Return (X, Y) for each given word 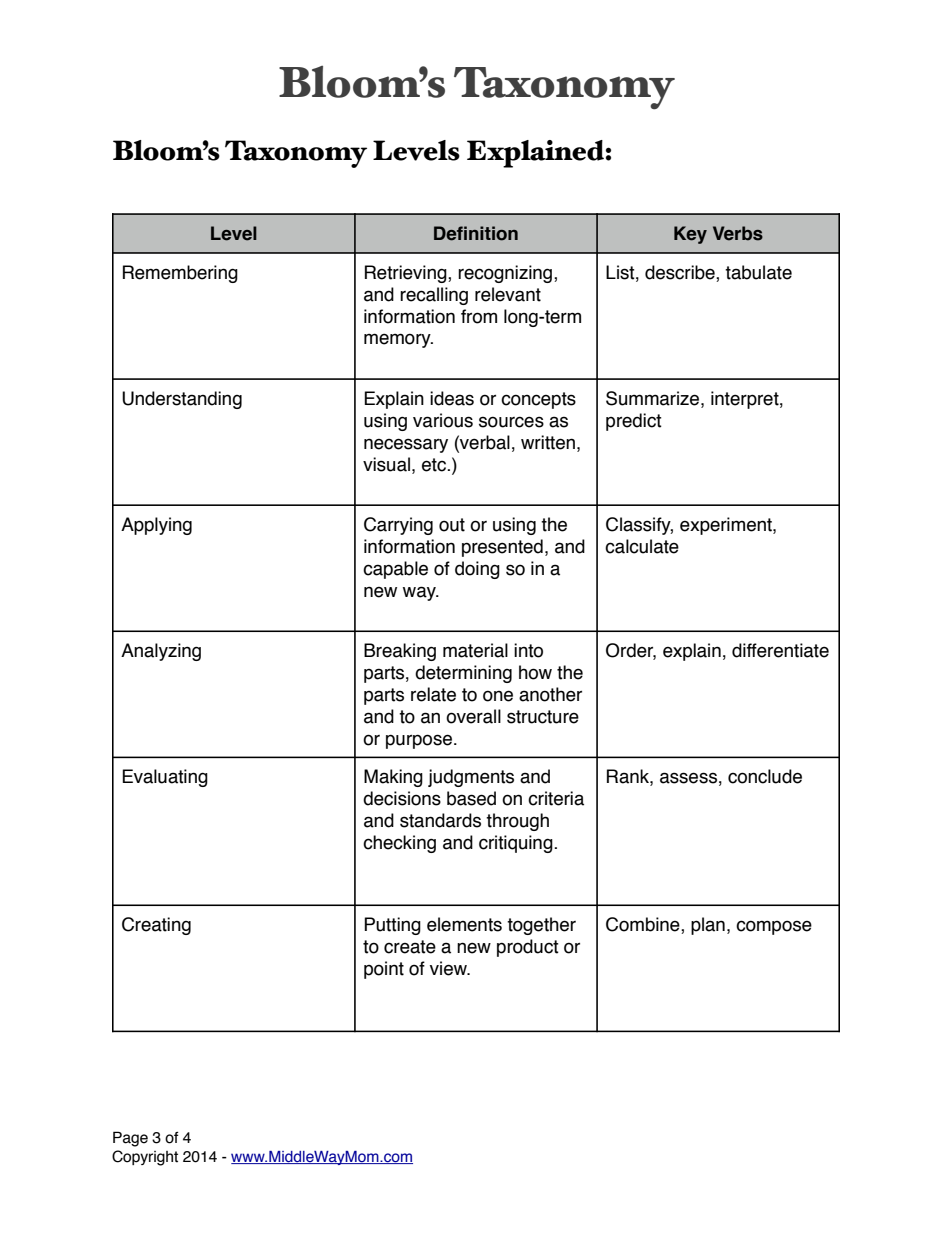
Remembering (180, 274)
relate (433, 694)
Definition (476, 233)
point (384, 970)
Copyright (145, 1158)
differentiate (780, 650)
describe (681, 273)
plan (708, 926)
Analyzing (161, 652)
